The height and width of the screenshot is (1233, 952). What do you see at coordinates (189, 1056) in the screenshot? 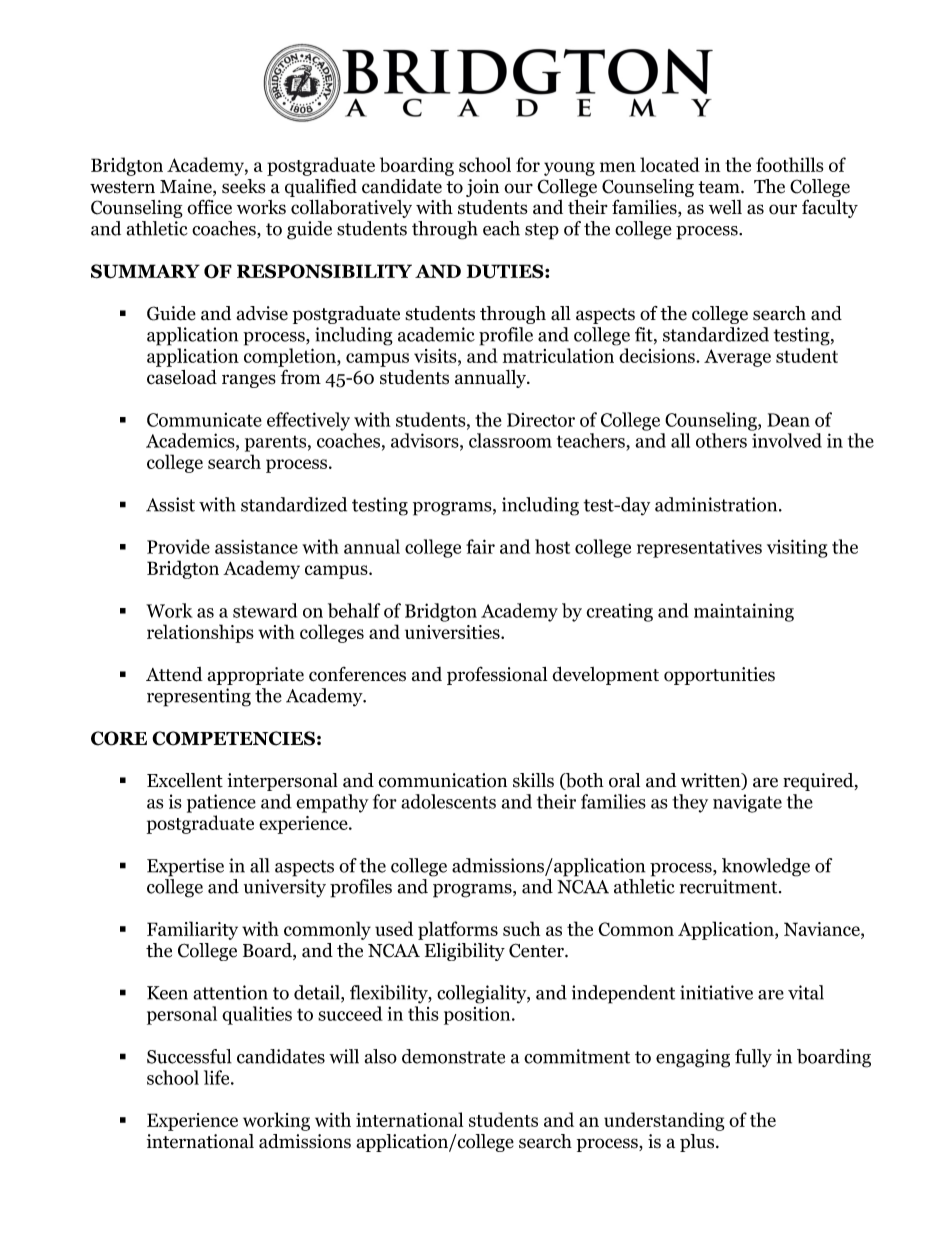
I see `Successful` at bounding box center [189, 1056].
